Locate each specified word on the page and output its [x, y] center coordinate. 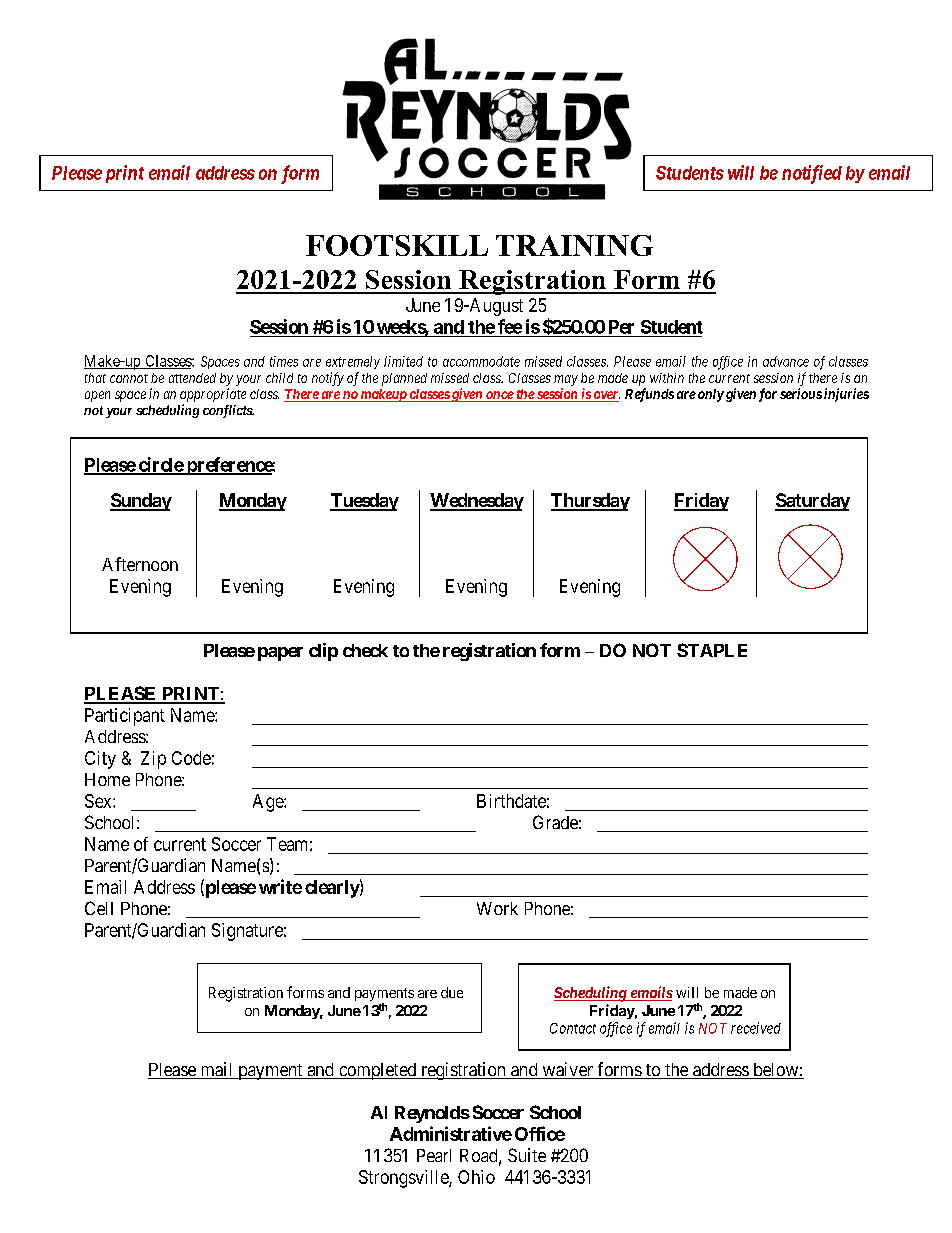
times [284, 361]
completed [378, 1071]
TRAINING [574, 245]
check [365, 650]
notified [812, 174]
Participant [125, 717]
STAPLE [712, 650]
